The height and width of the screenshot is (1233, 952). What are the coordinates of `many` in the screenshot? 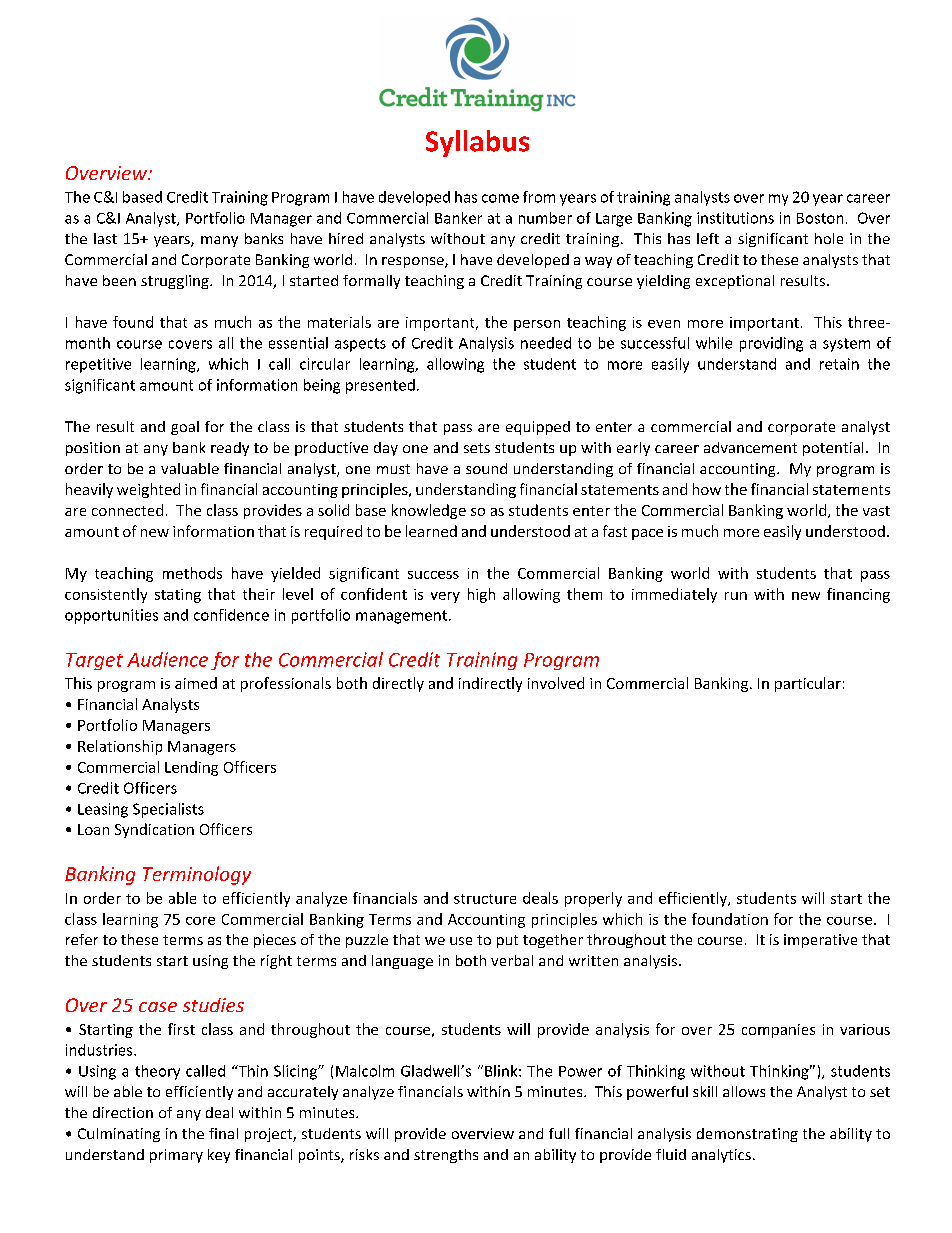 It's located at (219, 241).
